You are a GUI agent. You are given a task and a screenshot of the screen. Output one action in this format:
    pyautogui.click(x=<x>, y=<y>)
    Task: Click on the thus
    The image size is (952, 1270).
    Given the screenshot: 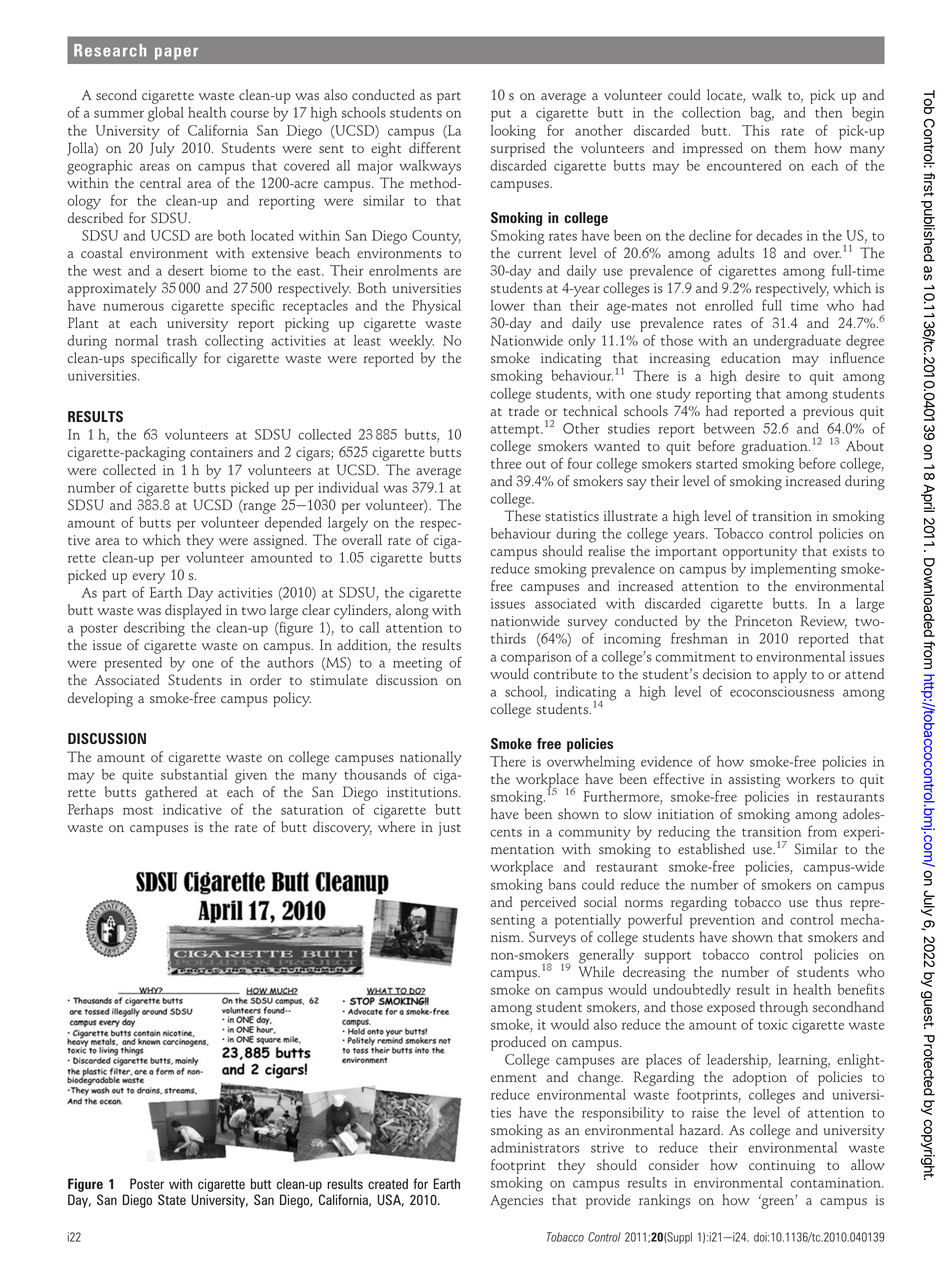 What is the action you would take?
    pyautogui.click(x=829, y=902)
